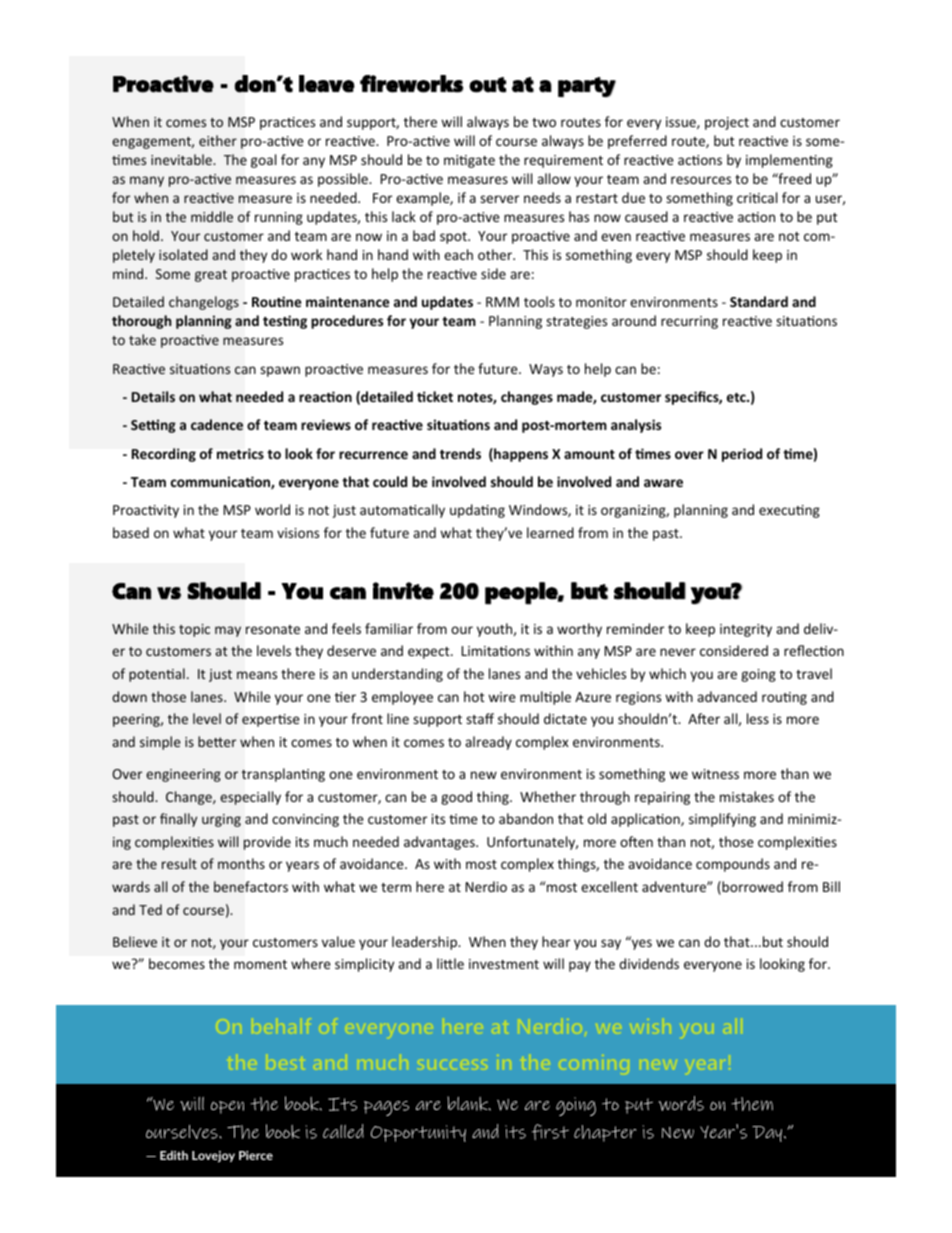 The width and height of the screenshot is (952, 1233). I want to click on either, so click(218, 140).
